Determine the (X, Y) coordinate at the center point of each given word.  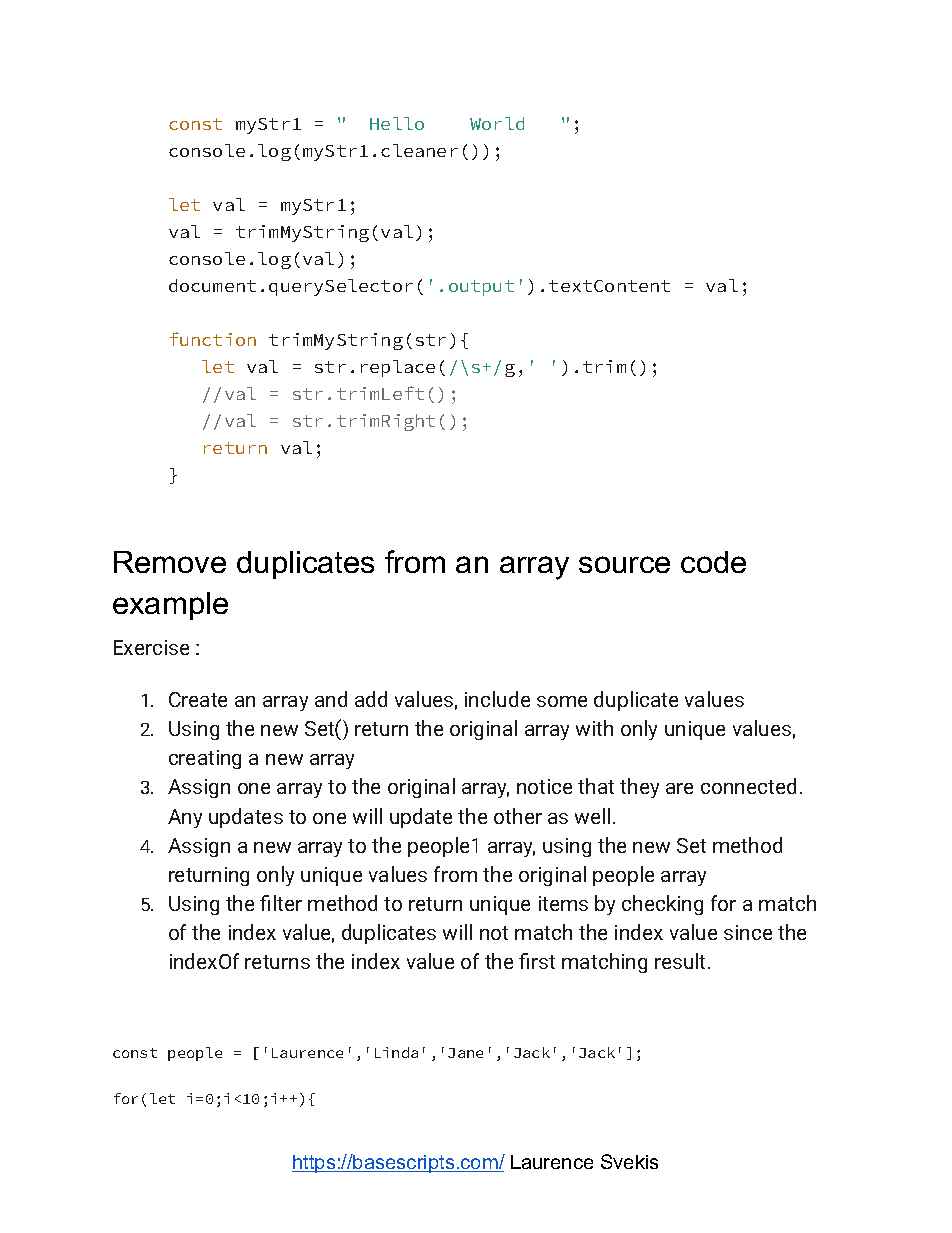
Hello (397, 123)
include (497, 699)
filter (281, 903)
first (537, 961)
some (562, 701)
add (371, 699)
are (679, 788)
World (497, 123)
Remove (170, 562)
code (713, 562)
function (213, 339)
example (170, 606)
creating (205, 759)
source (624, 564)
